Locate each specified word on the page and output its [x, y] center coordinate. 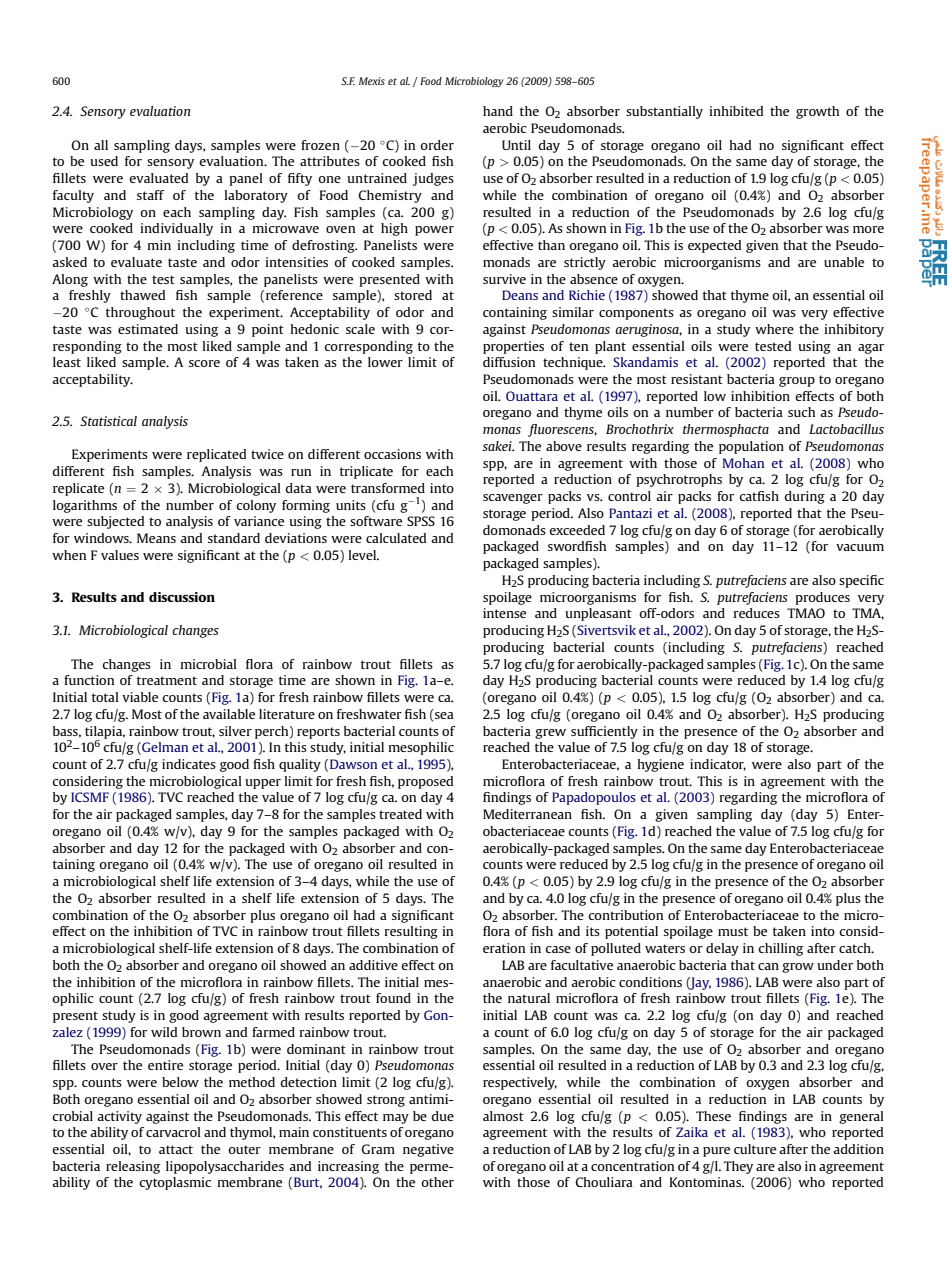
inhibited [736, 111]
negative [428, 1150]
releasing [133, 1167]
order [437, 145]
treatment [167, 680]
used [104, 161]
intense [504, 613]
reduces [757, 613]
